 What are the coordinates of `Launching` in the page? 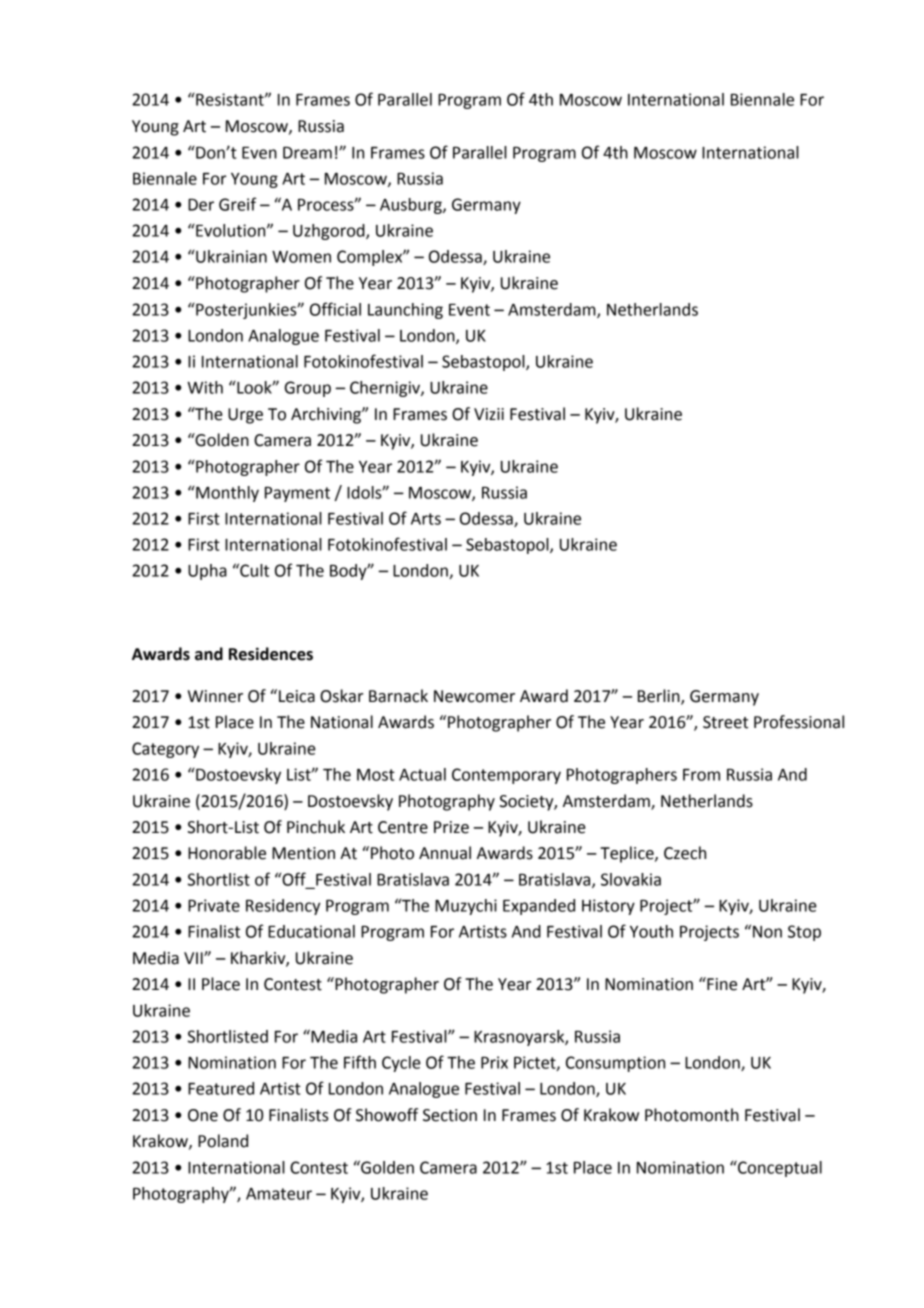 It's located at (405, 311).
